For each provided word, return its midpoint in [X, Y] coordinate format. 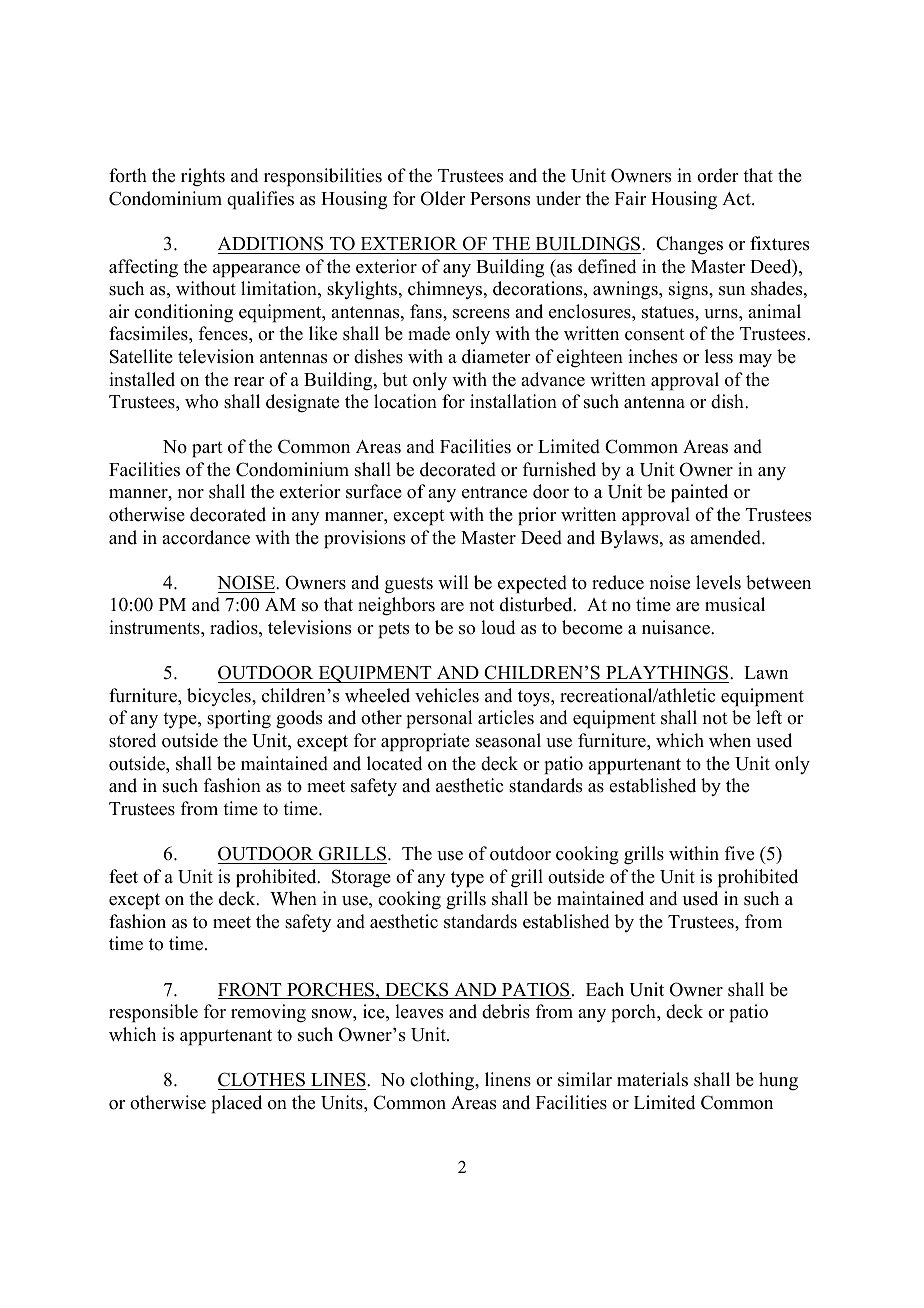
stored [132, 740]
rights [203, 177]
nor [191, 494]
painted [699, 493]
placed [236, 1104]
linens [508, 1079]
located [394, 763]
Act [737, 199]
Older [443, 198]
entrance [494, 492]
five [739, 853]
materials [652, 1079]
